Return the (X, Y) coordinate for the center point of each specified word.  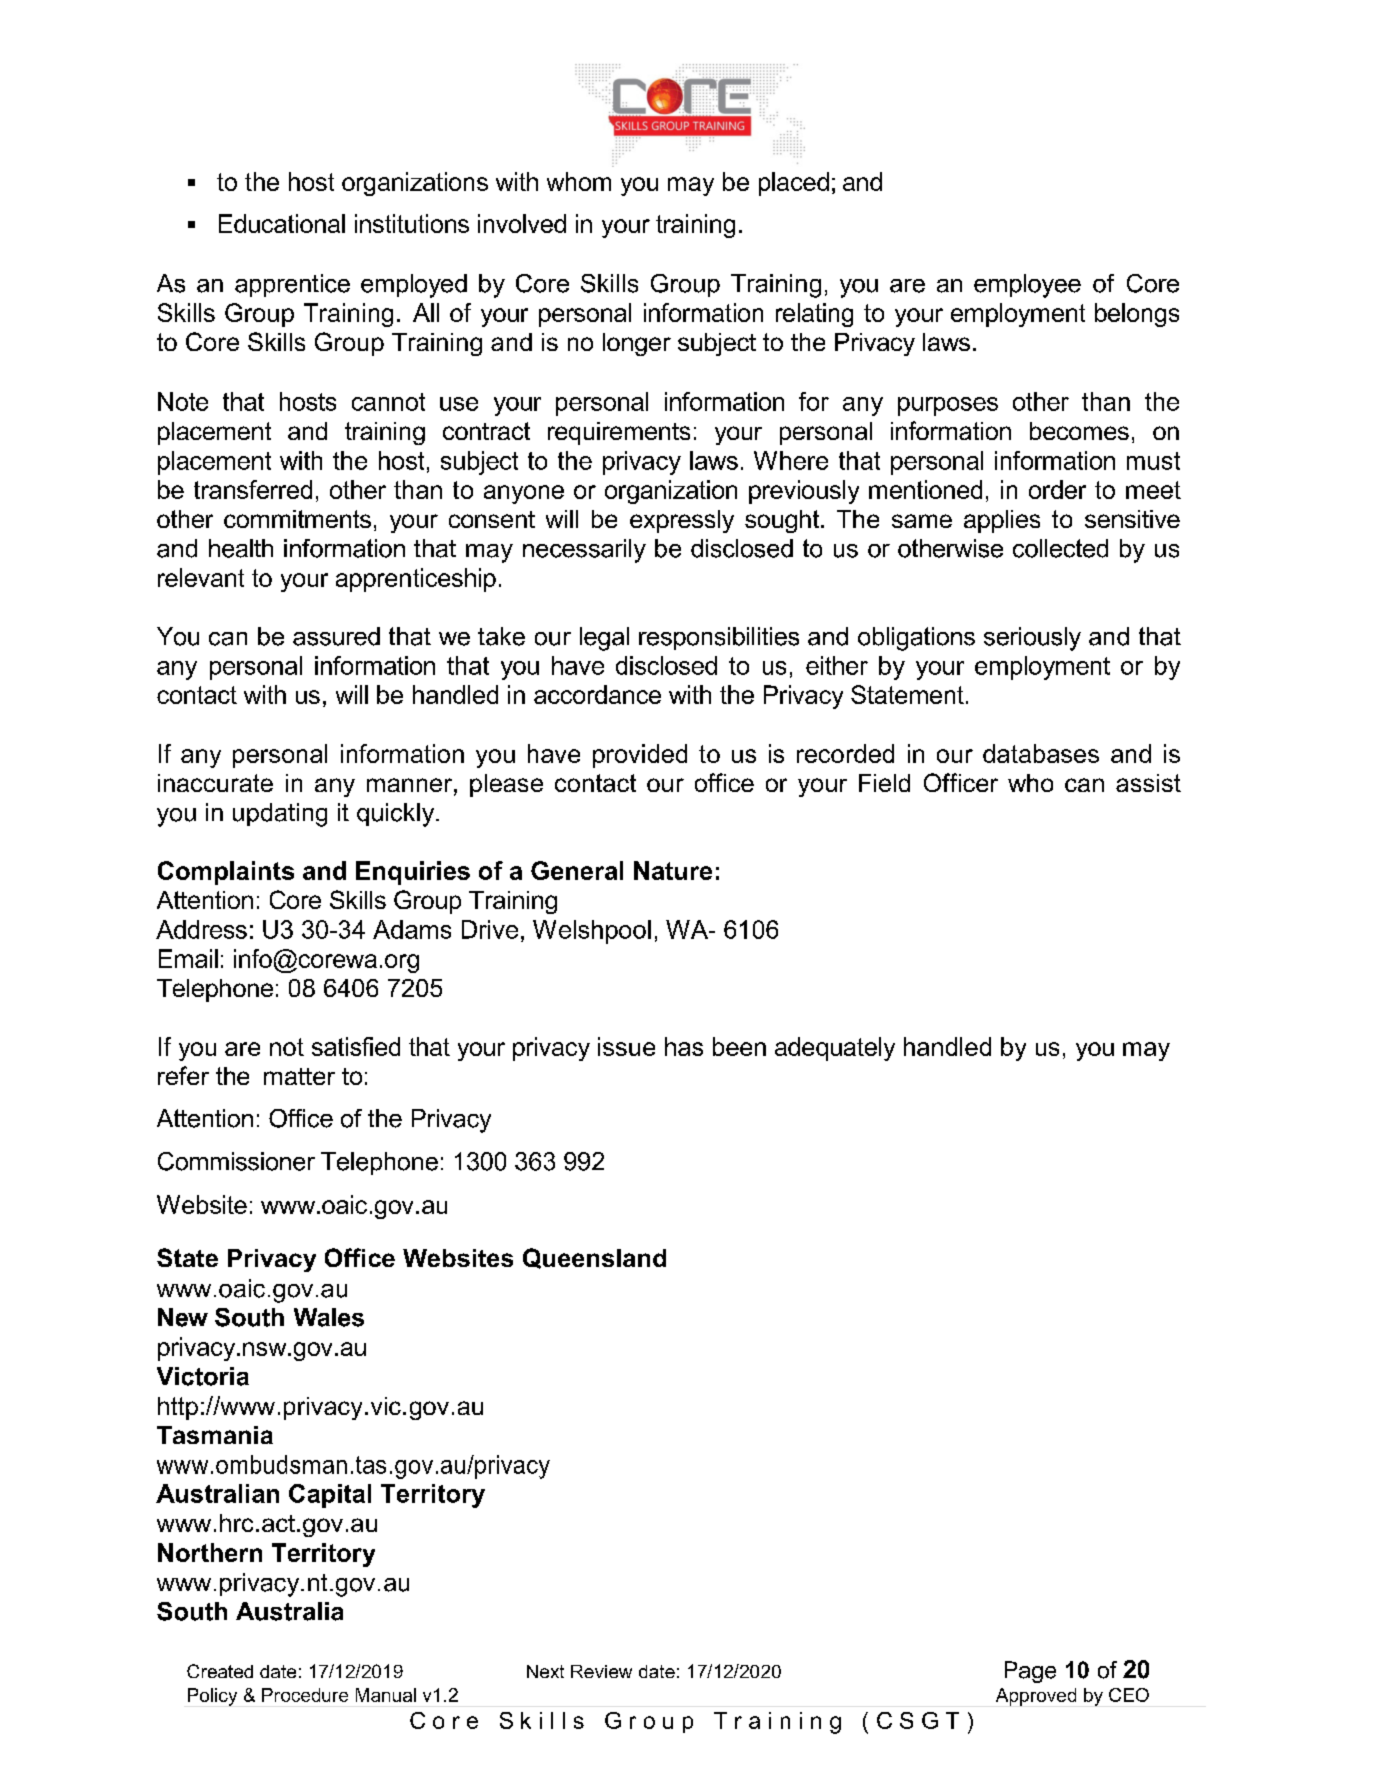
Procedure (305, 1695)
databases (1041, 753)
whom (579, 181)
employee (1027, 286)
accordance (597, 694)
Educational (282, 223)
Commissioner (236, 1161)
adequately (835, 1049)
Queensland (594, 1258)
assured (336, 636)
